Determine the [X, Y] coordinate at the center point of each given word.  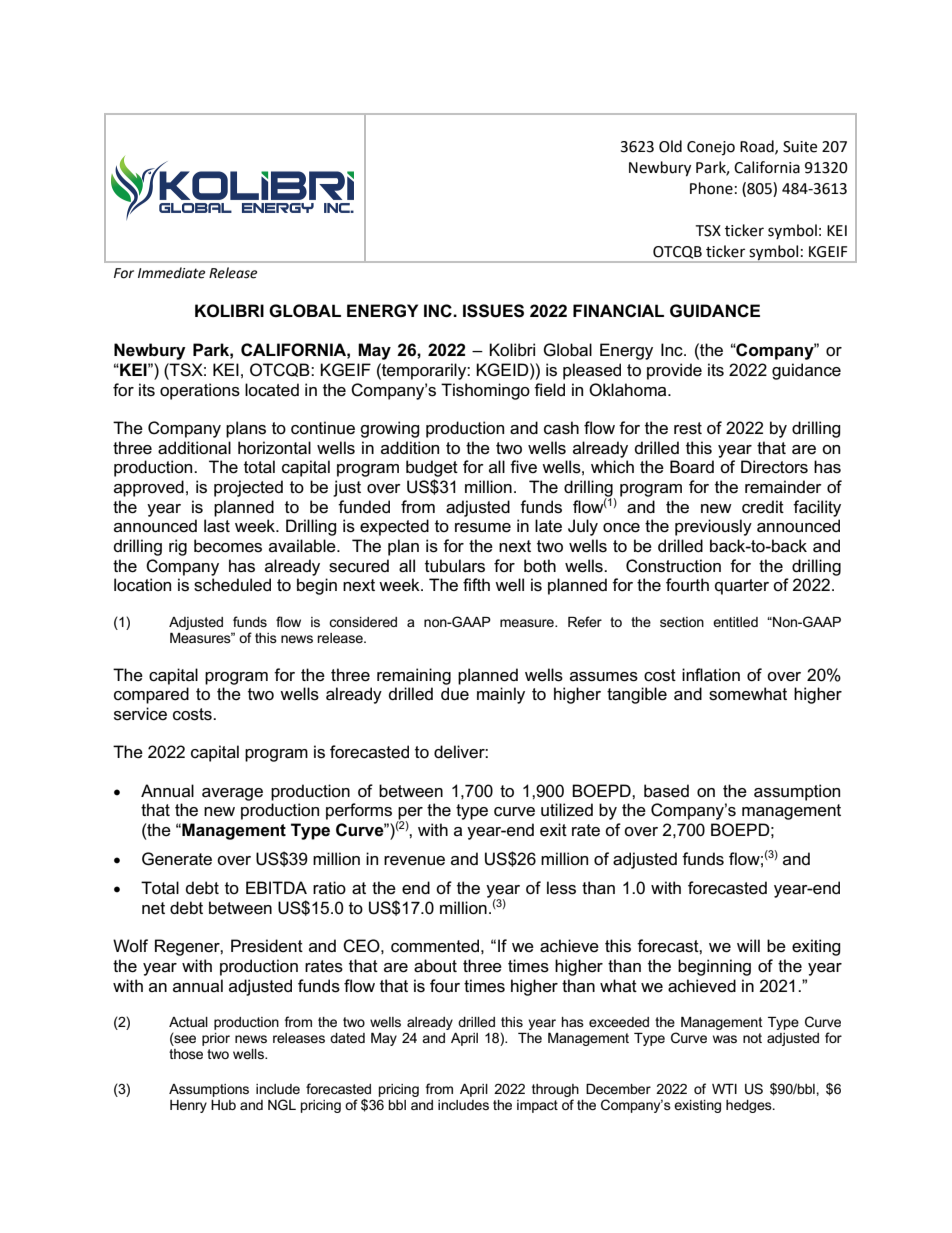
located [272, 390]
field [549, 390]
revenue [414, 861]
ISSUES [493, 311]
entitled [735, 622]
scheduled [232, 585]
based [666, 791]
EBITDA [276, 887]
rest [688, 428]
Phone [711, 188]
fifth [476, 584]
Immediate [171, 273]
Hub [223, 1105]
